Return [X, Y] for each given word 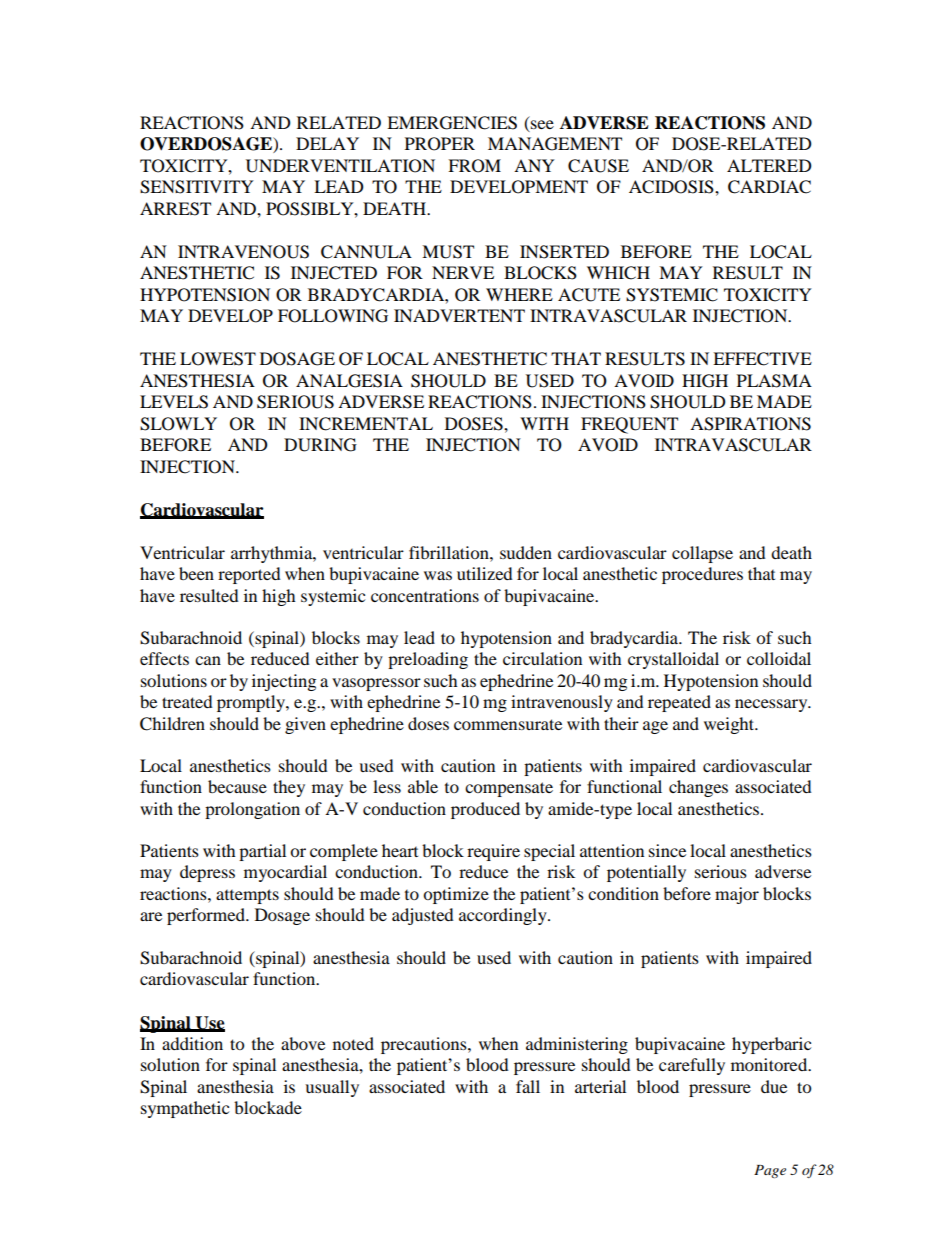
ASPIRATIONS [750, 424]
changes [698, 788]
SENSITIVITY [197, 187]
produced [485, 810]
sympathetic [185, 1109]
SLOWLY [178, 424]
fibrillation [450, 552]
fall [528, 1086]
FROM [474, 166]
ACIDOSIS [672, 187]
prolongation [252, 810]
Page [770, 1171]
